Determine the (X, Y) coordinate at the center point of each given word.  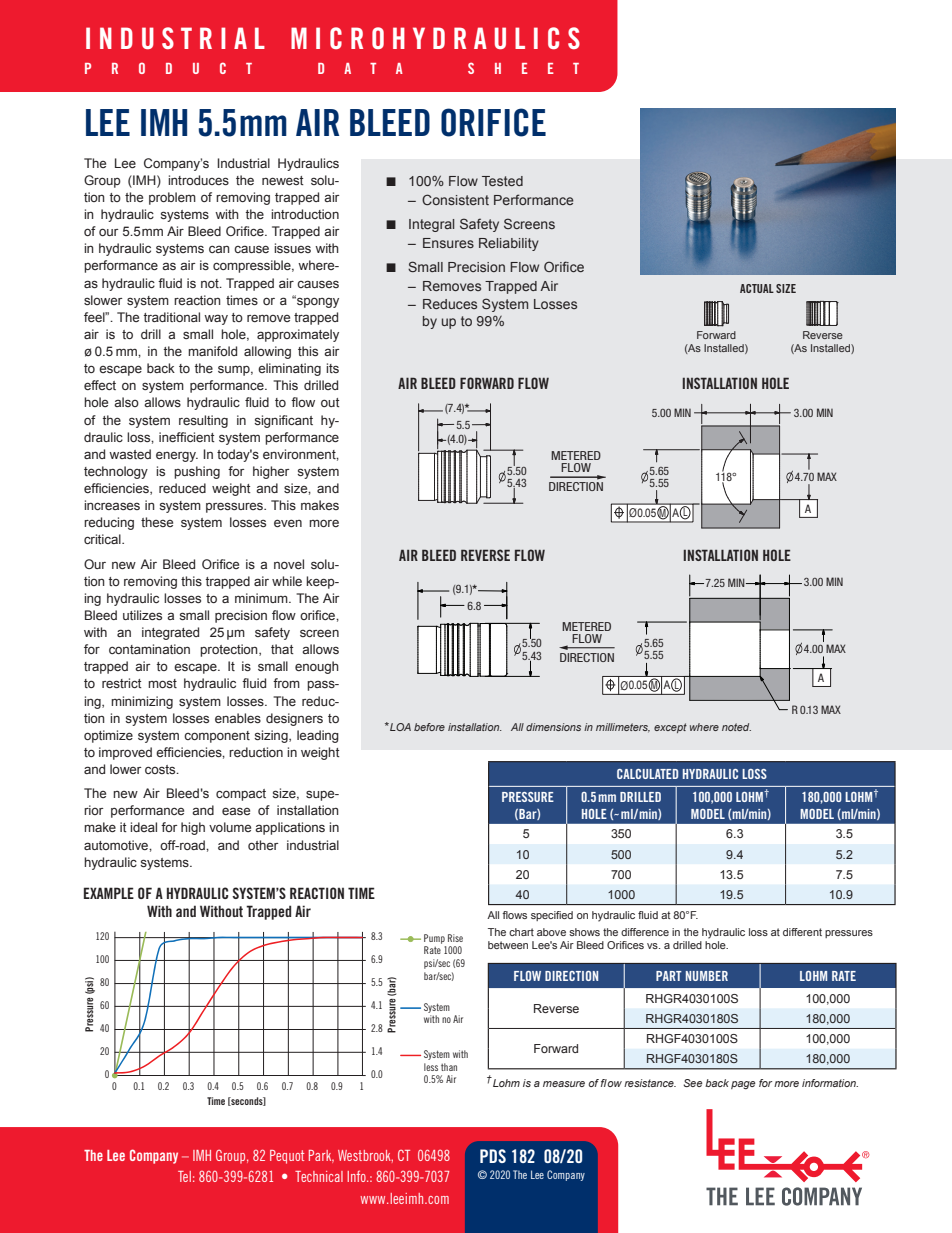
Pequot (287, 1157)
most (162, 683)
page (743, 1085)
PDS (493, 1156)
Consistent (455, 199)
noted (736, 727)
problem (172, 198)
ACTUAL (757, 288)
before (429, 727)
